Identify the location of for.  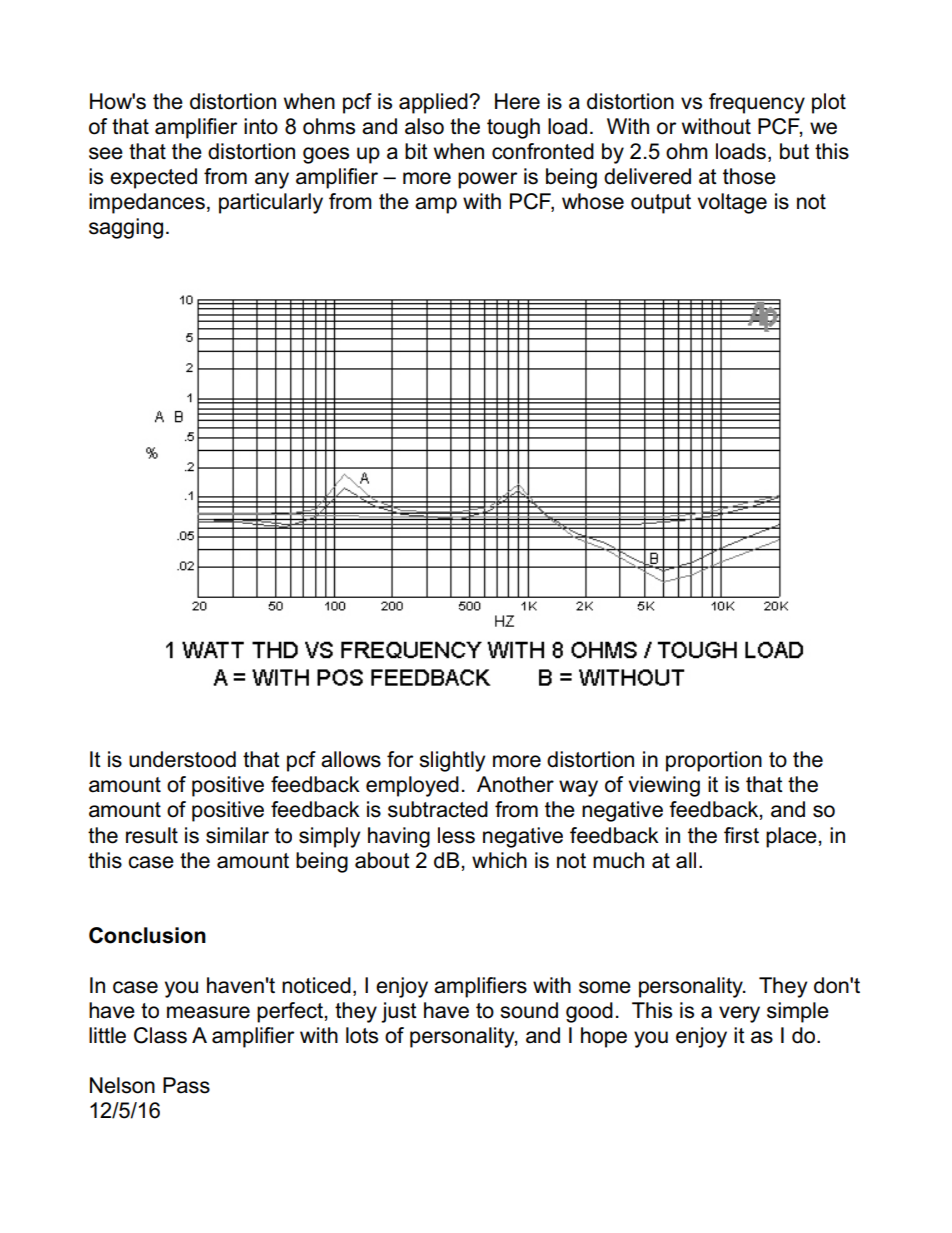
(400, 759).
